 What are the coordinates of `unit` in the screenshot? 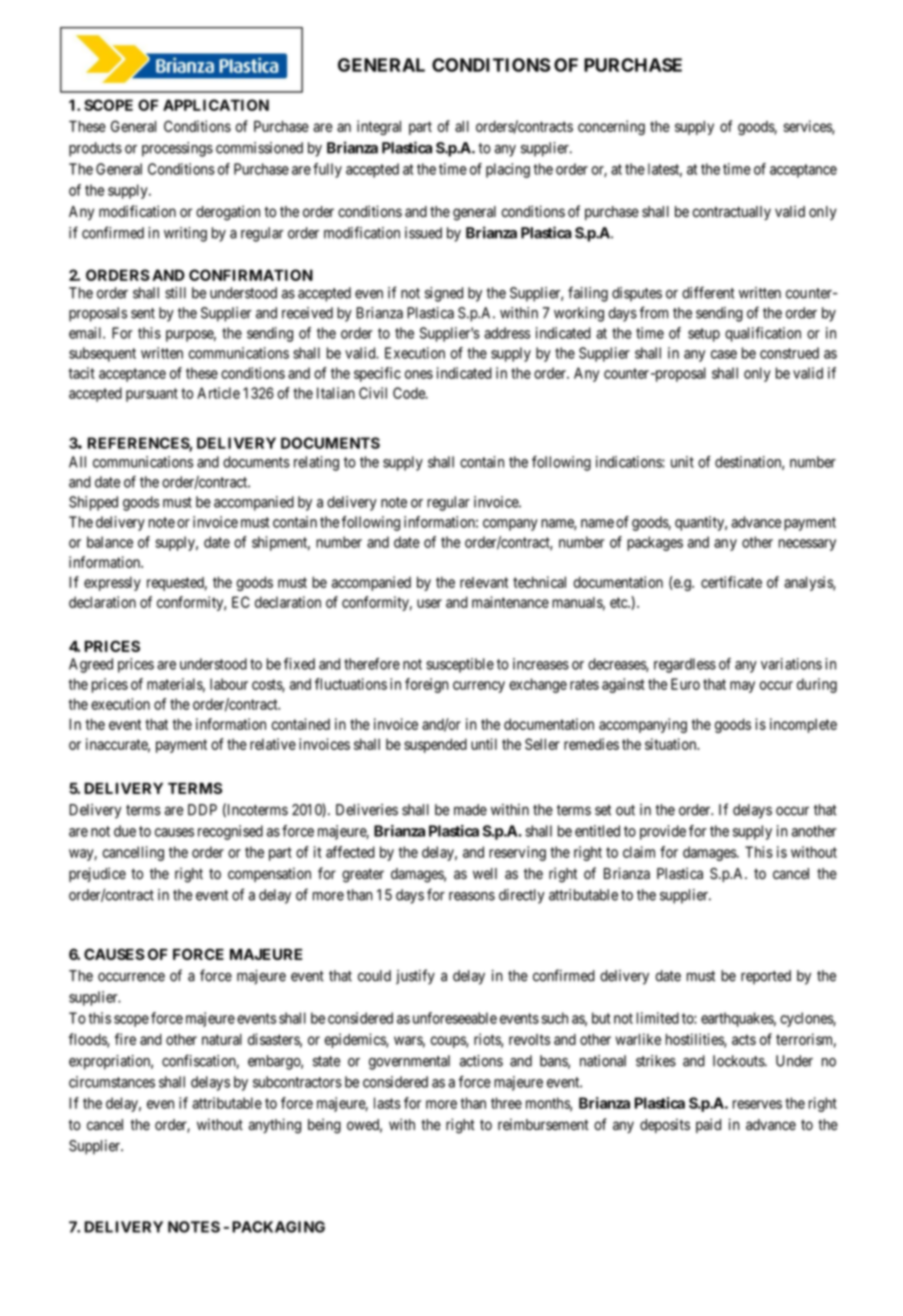 It's located at (682, 462).
